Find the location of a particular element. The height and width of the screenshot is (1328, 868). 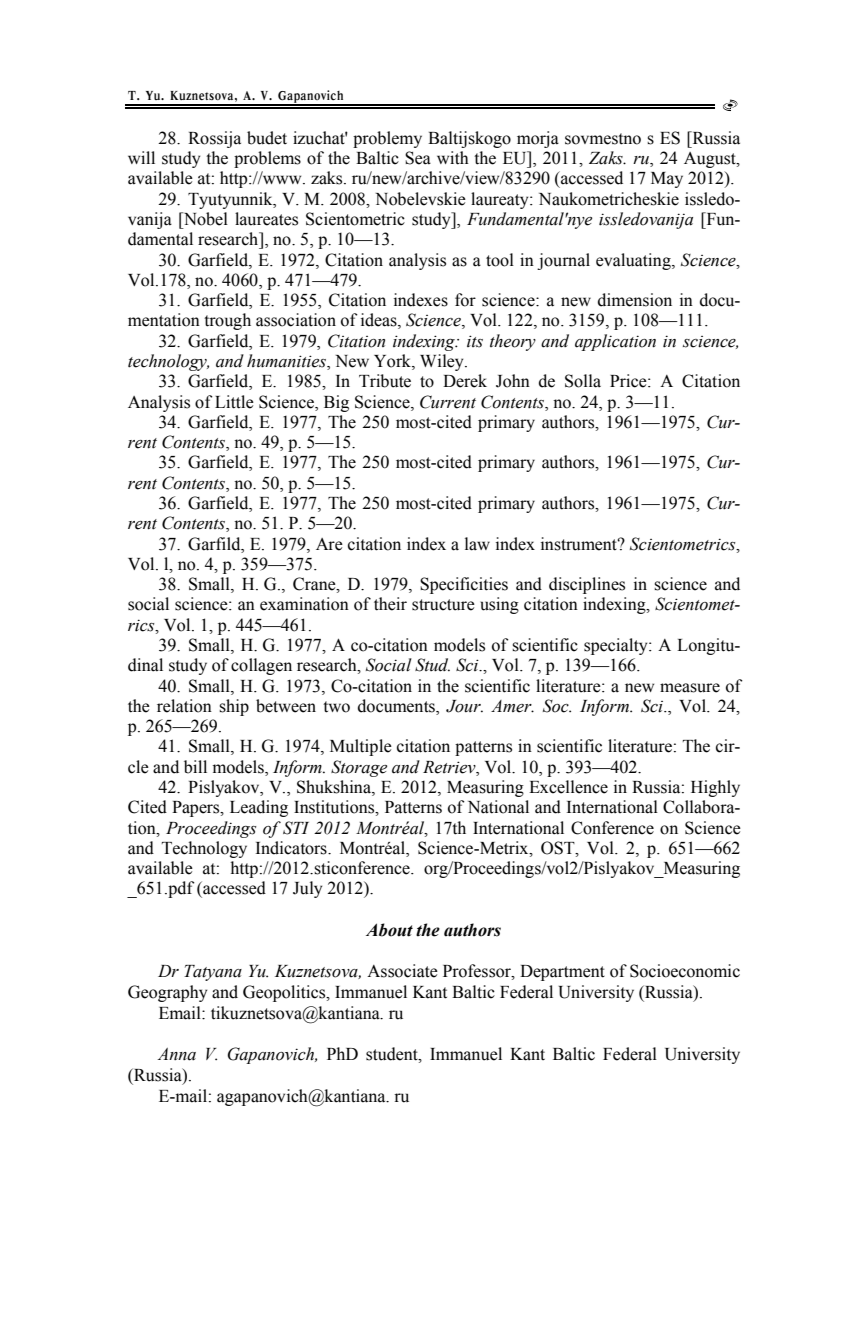

Associate is located at coordinates (402, 971).
